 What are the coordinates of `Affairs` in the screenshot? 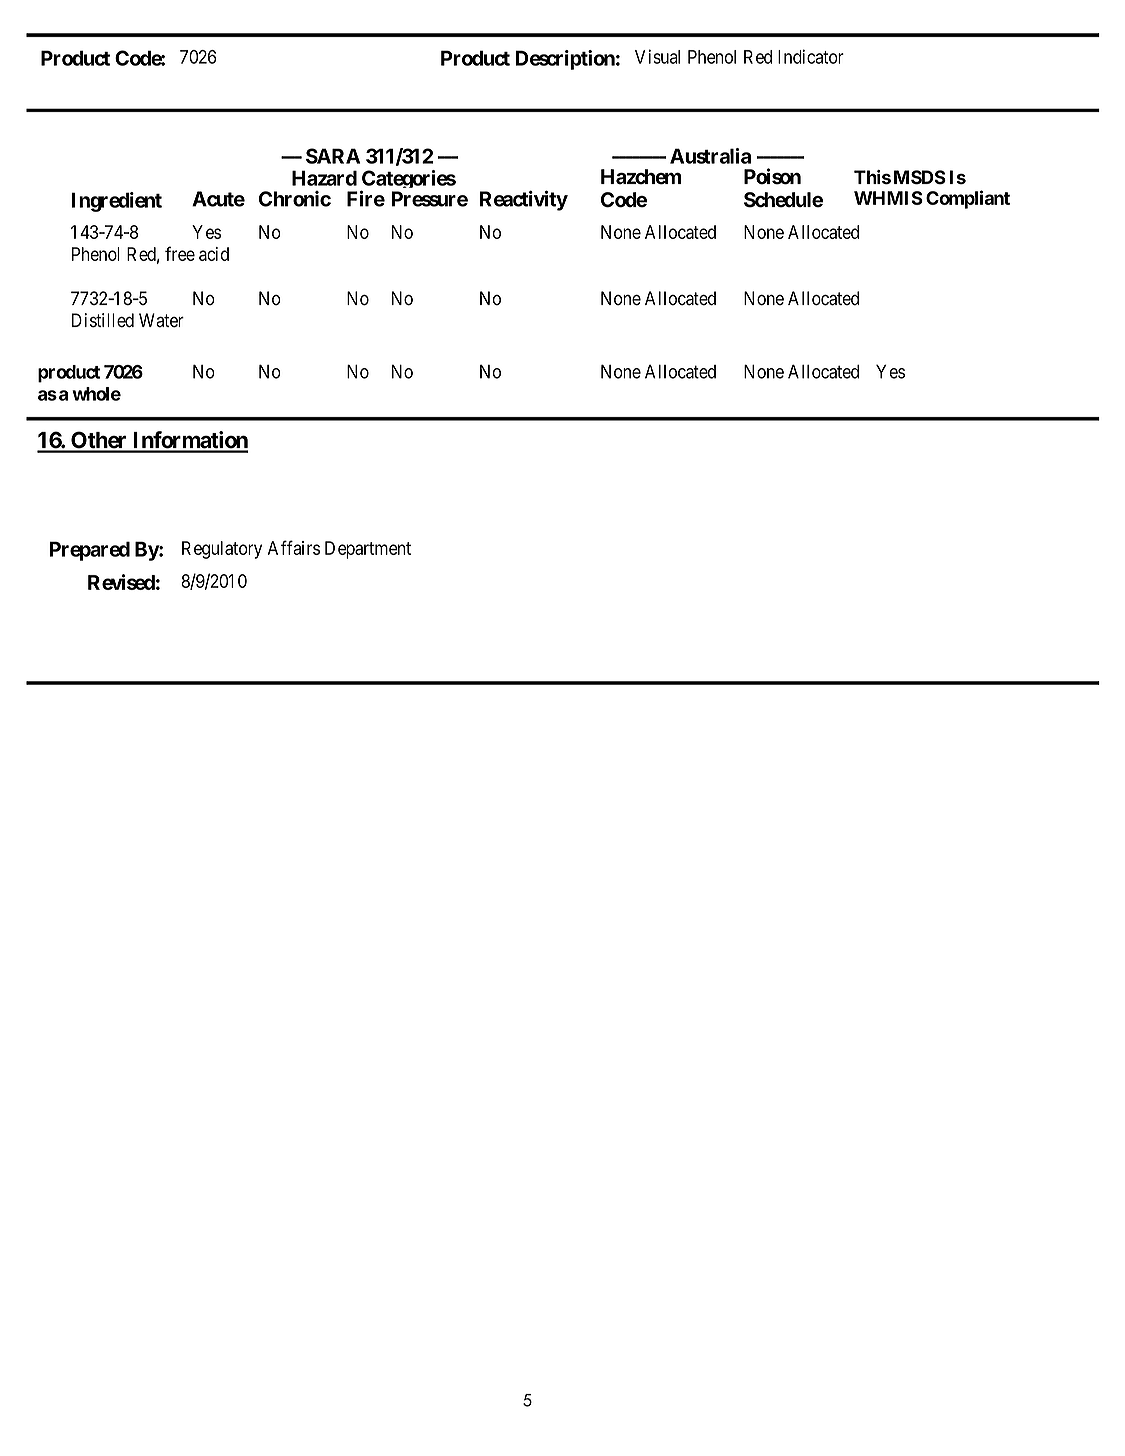 It's located at (294, 547).
